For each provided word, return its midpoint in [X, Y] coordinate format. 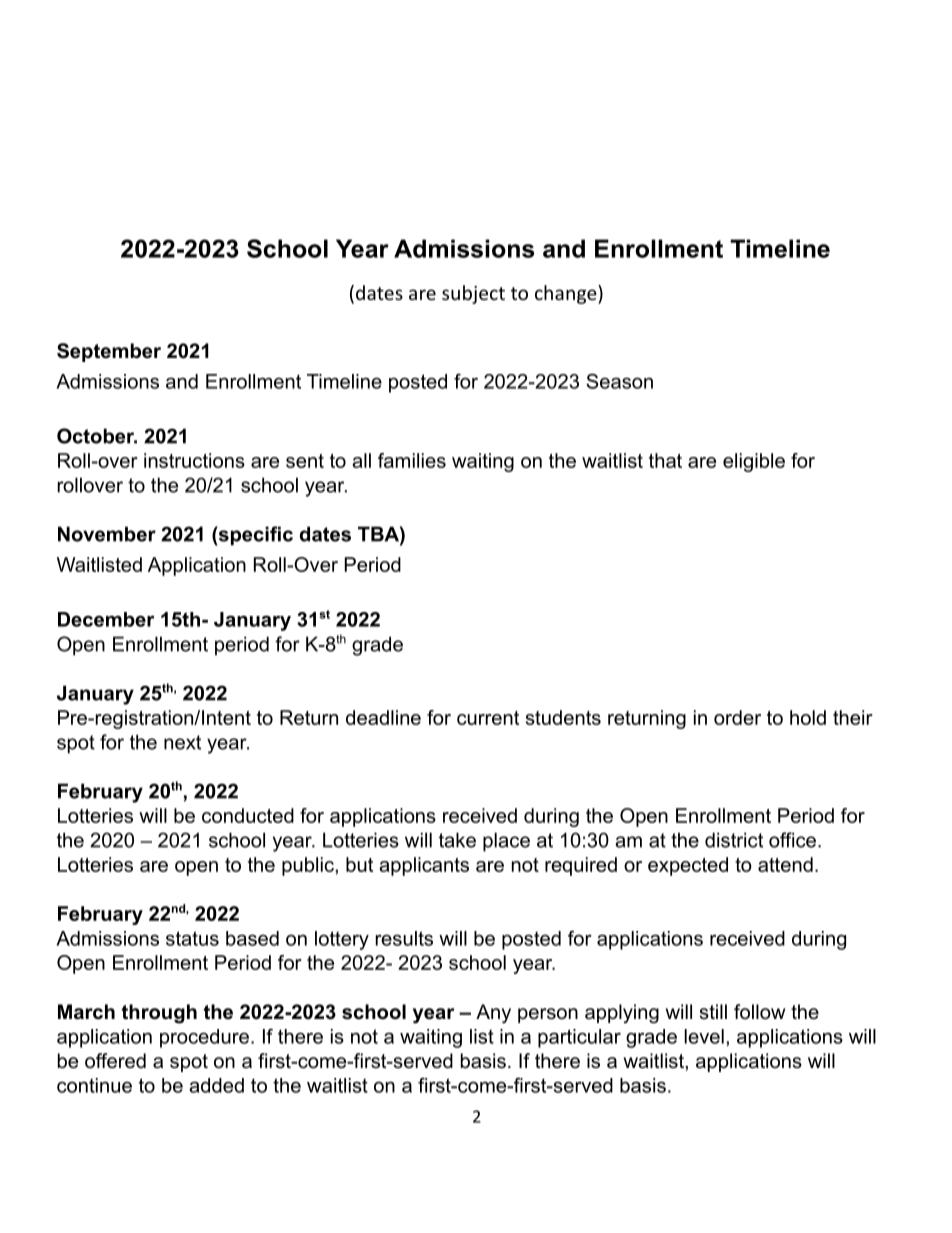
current [488, 718]
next [182, 742]
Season [619, 381]
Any [493, 1014]
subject [473, 294]
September [109, 352]
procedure [204, 1038]
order [737, 717]
